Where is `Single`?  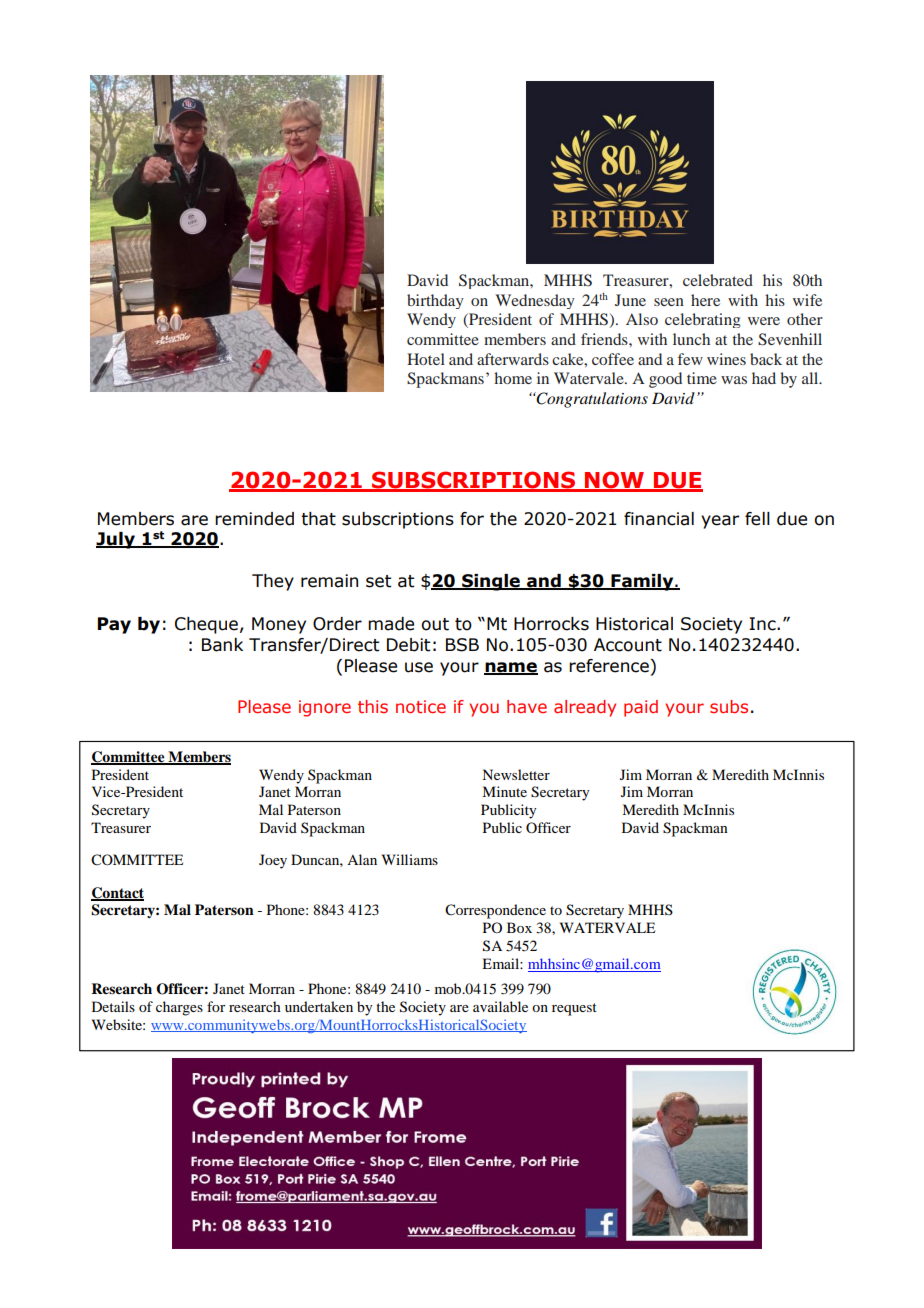
Single is located at coordinates (491, 582).
